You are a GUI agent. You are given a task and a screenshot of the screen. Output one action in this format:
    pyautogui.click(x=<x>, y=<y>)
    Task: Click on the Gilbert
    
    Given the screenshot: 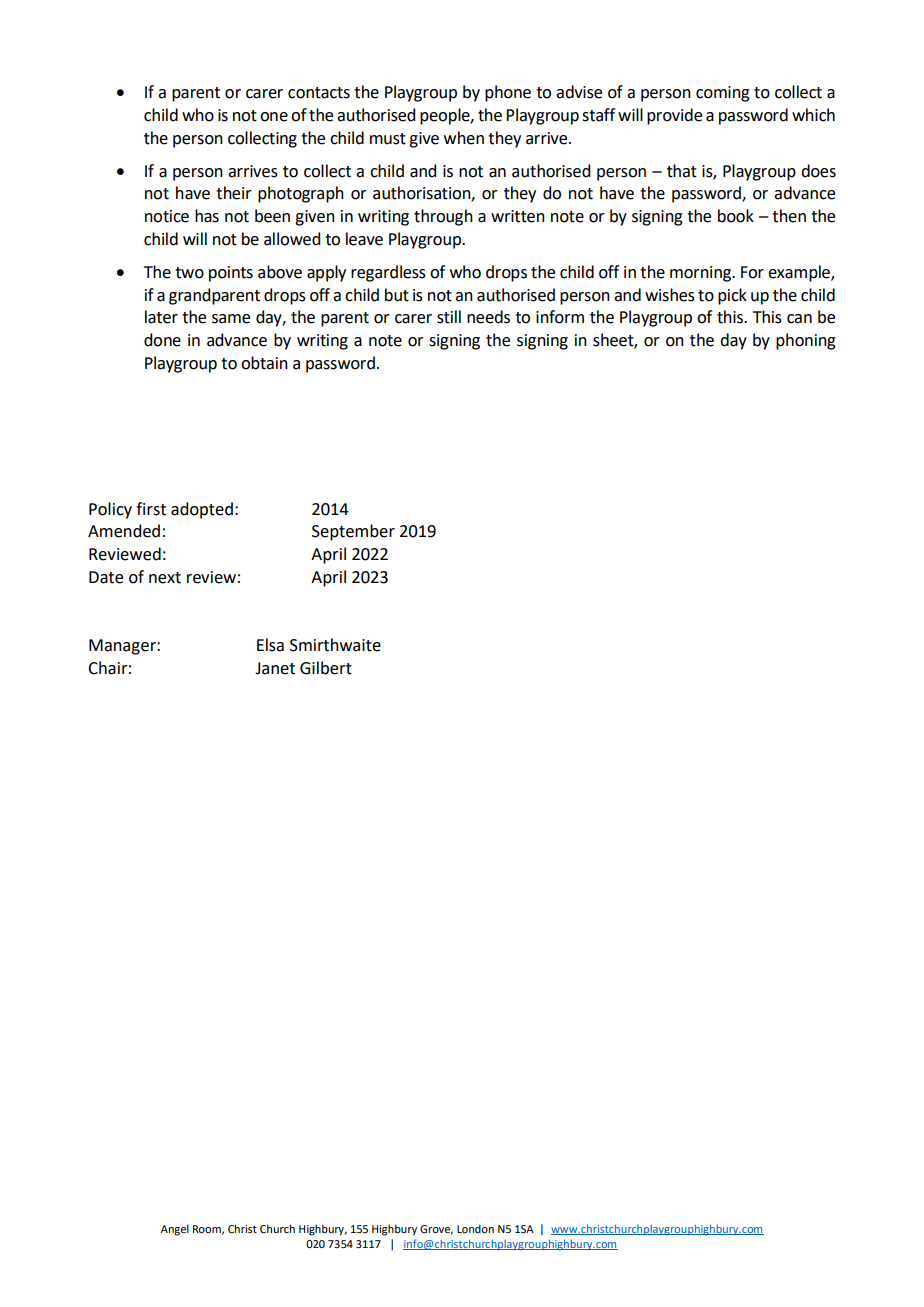 What is the action you would take?
    pyautogui.click(x=326, y=668)
